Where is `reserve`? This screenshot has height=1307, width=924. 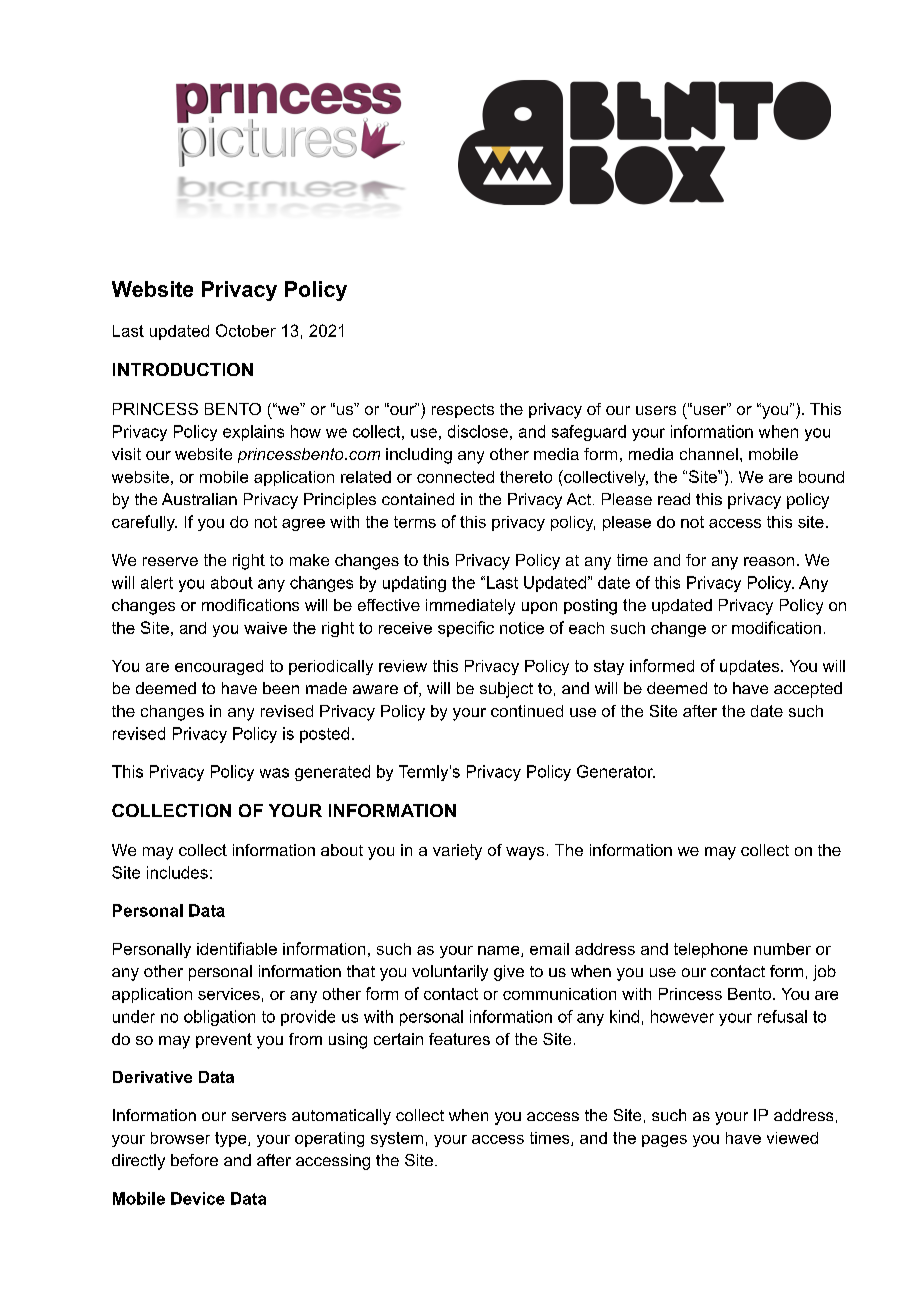 reserve is located at coordinates (170, 561).
